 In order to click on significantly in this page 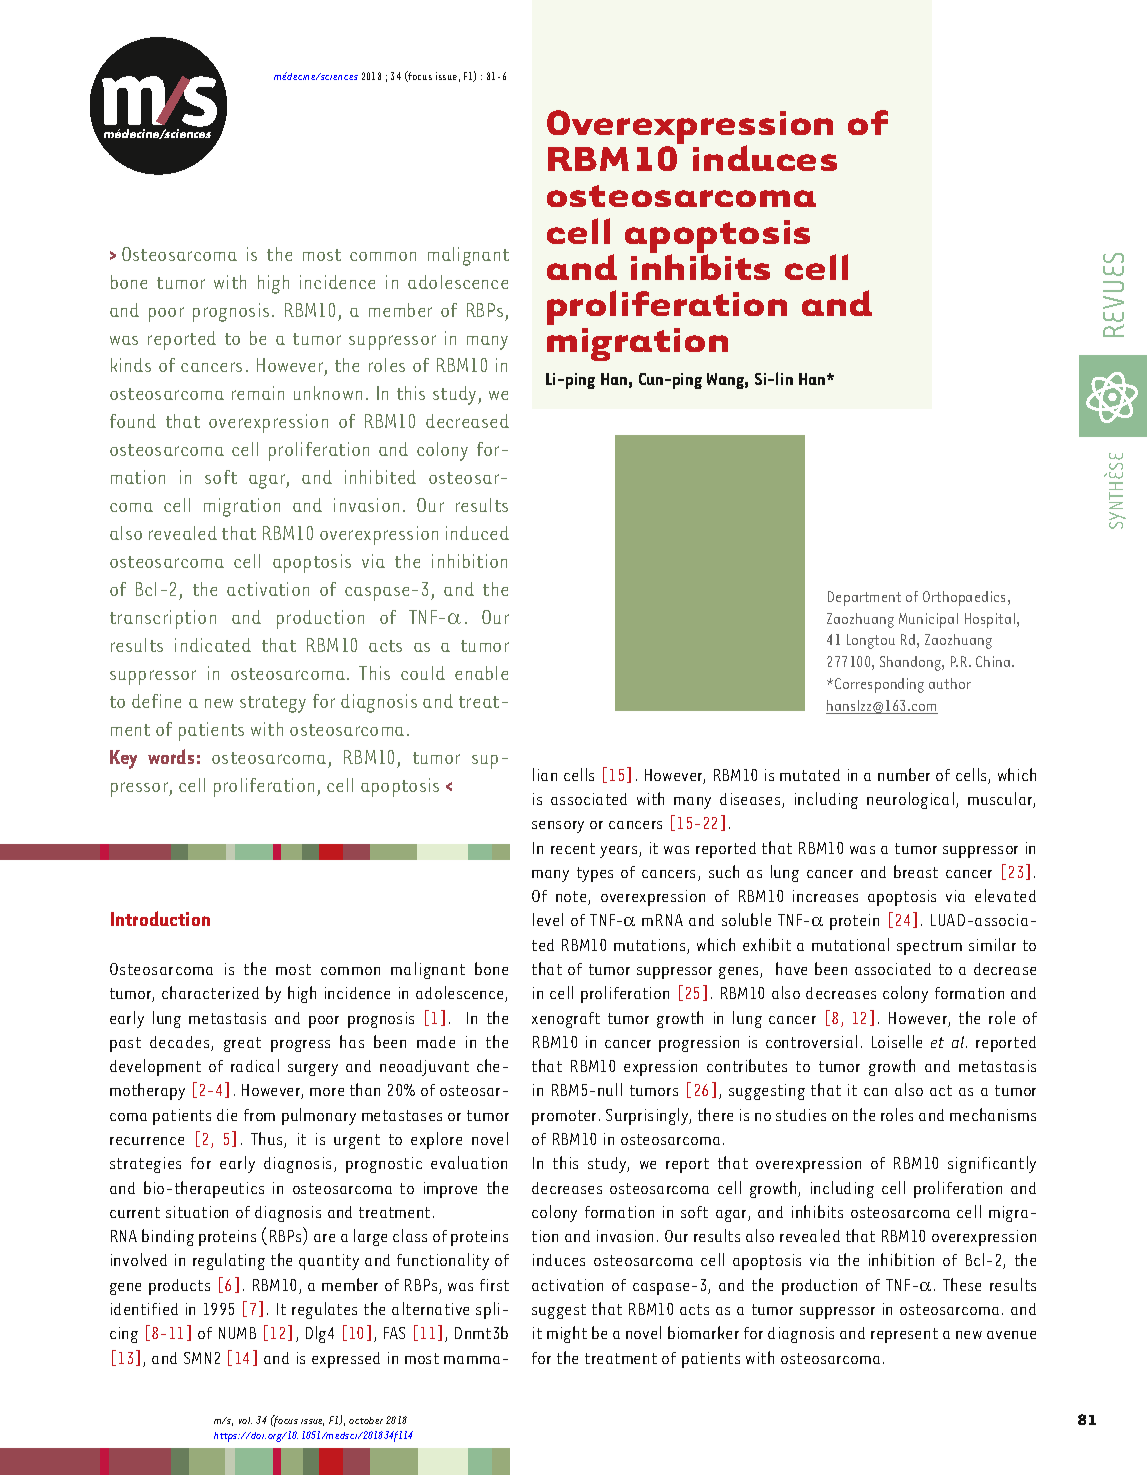, I will do `click(992, 1164)`.
